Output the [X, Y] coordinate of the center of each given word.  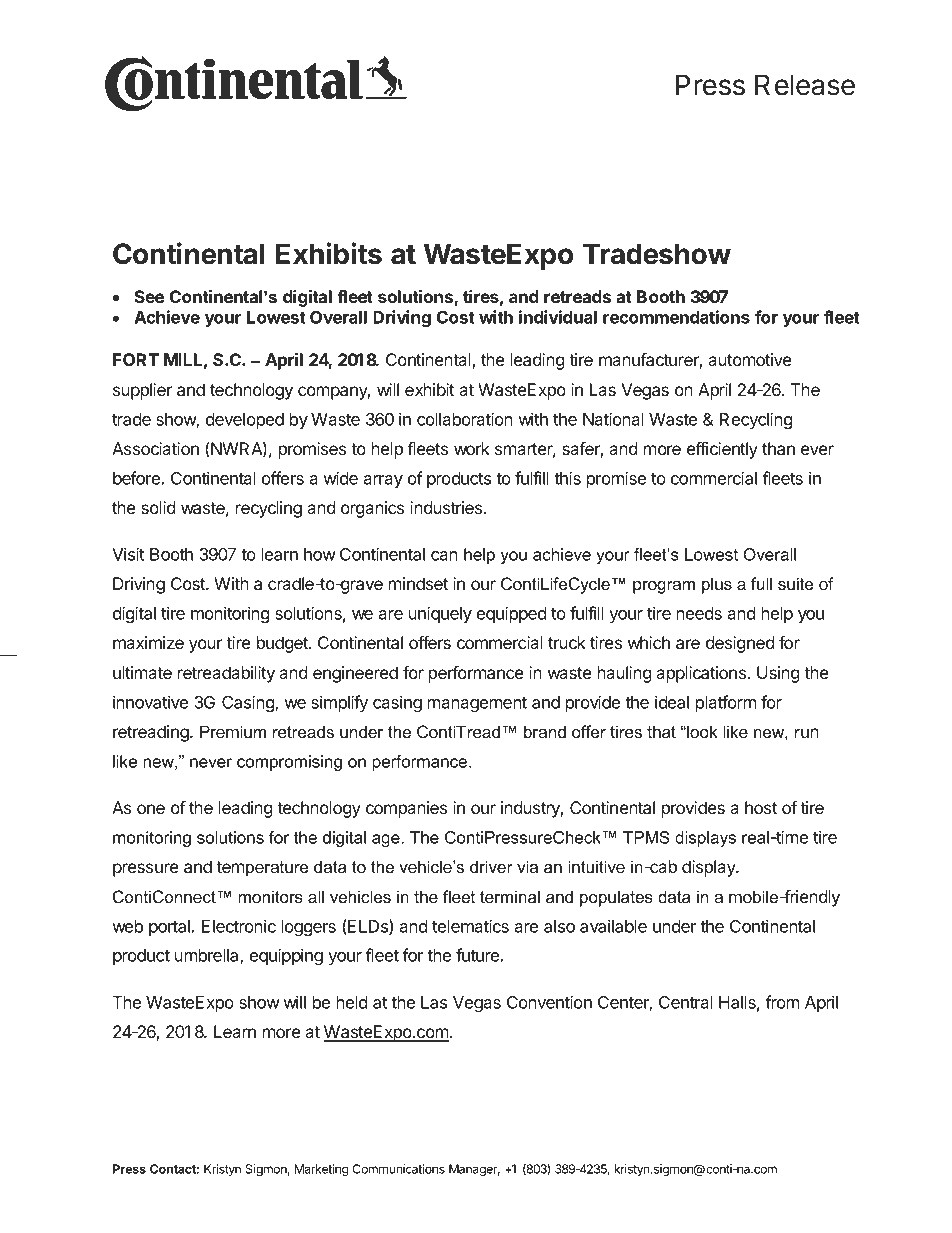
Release [805, 85]
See [149, 296]
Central [686, 1002]
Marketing [322, 1170]
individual [558, 317]
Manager [474, 1170]
